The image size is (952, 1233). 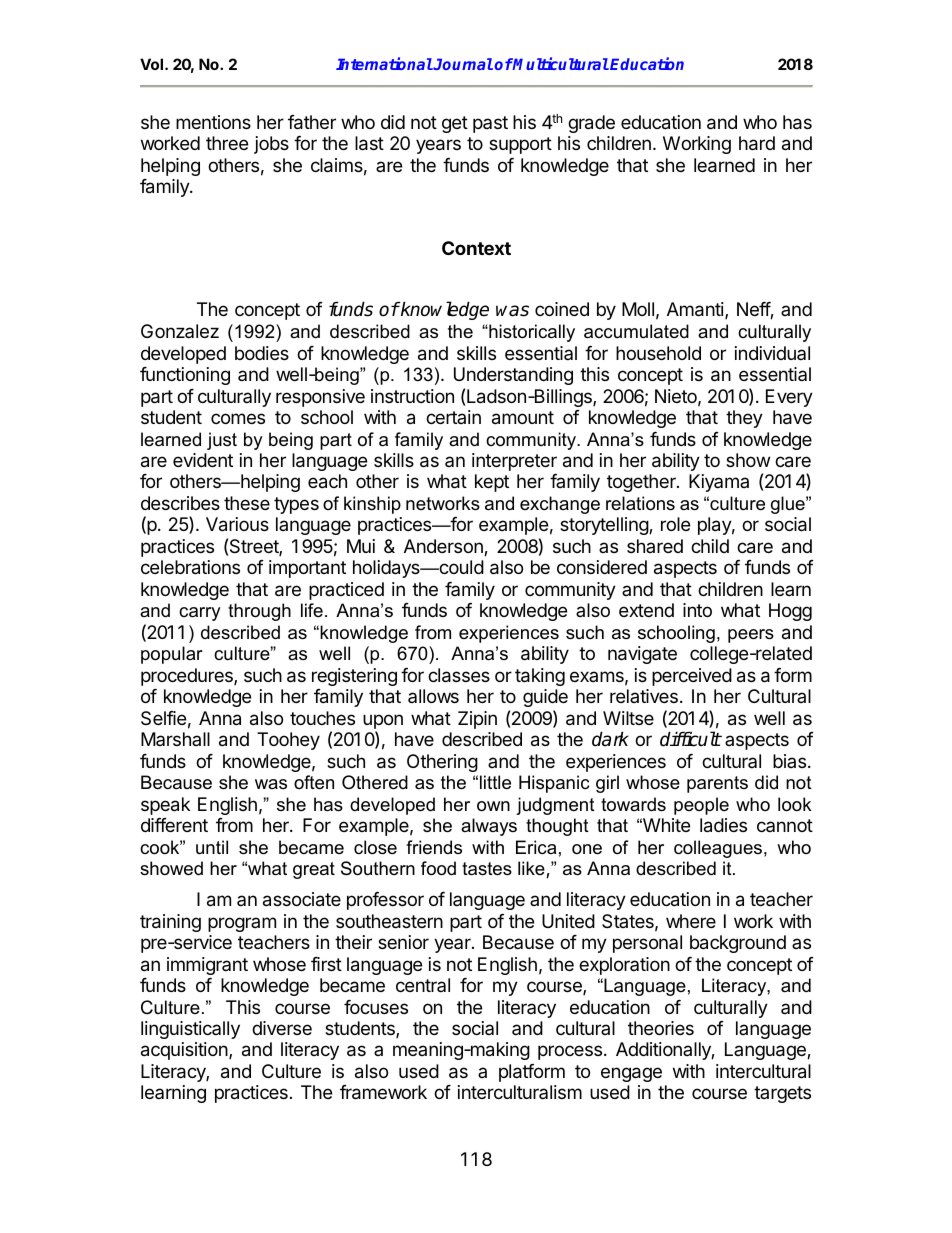 I want to click on Journal, so click(x=462, y=64).
